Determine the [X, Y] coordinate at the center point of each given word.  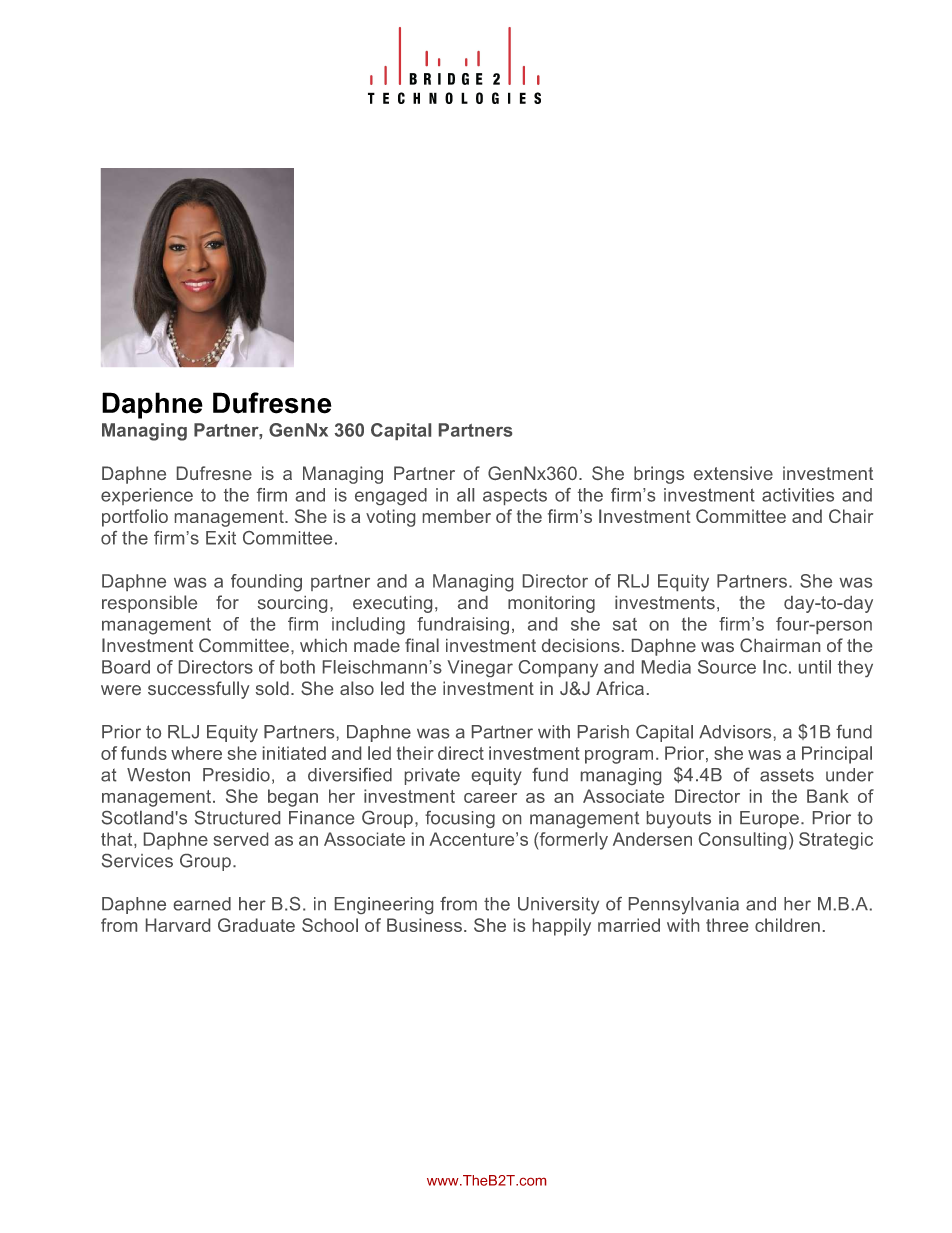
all [465, 495]
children [787, 925]
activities [798, 495]
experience [147, 496]
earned [202, 904]
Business [424, 925]
